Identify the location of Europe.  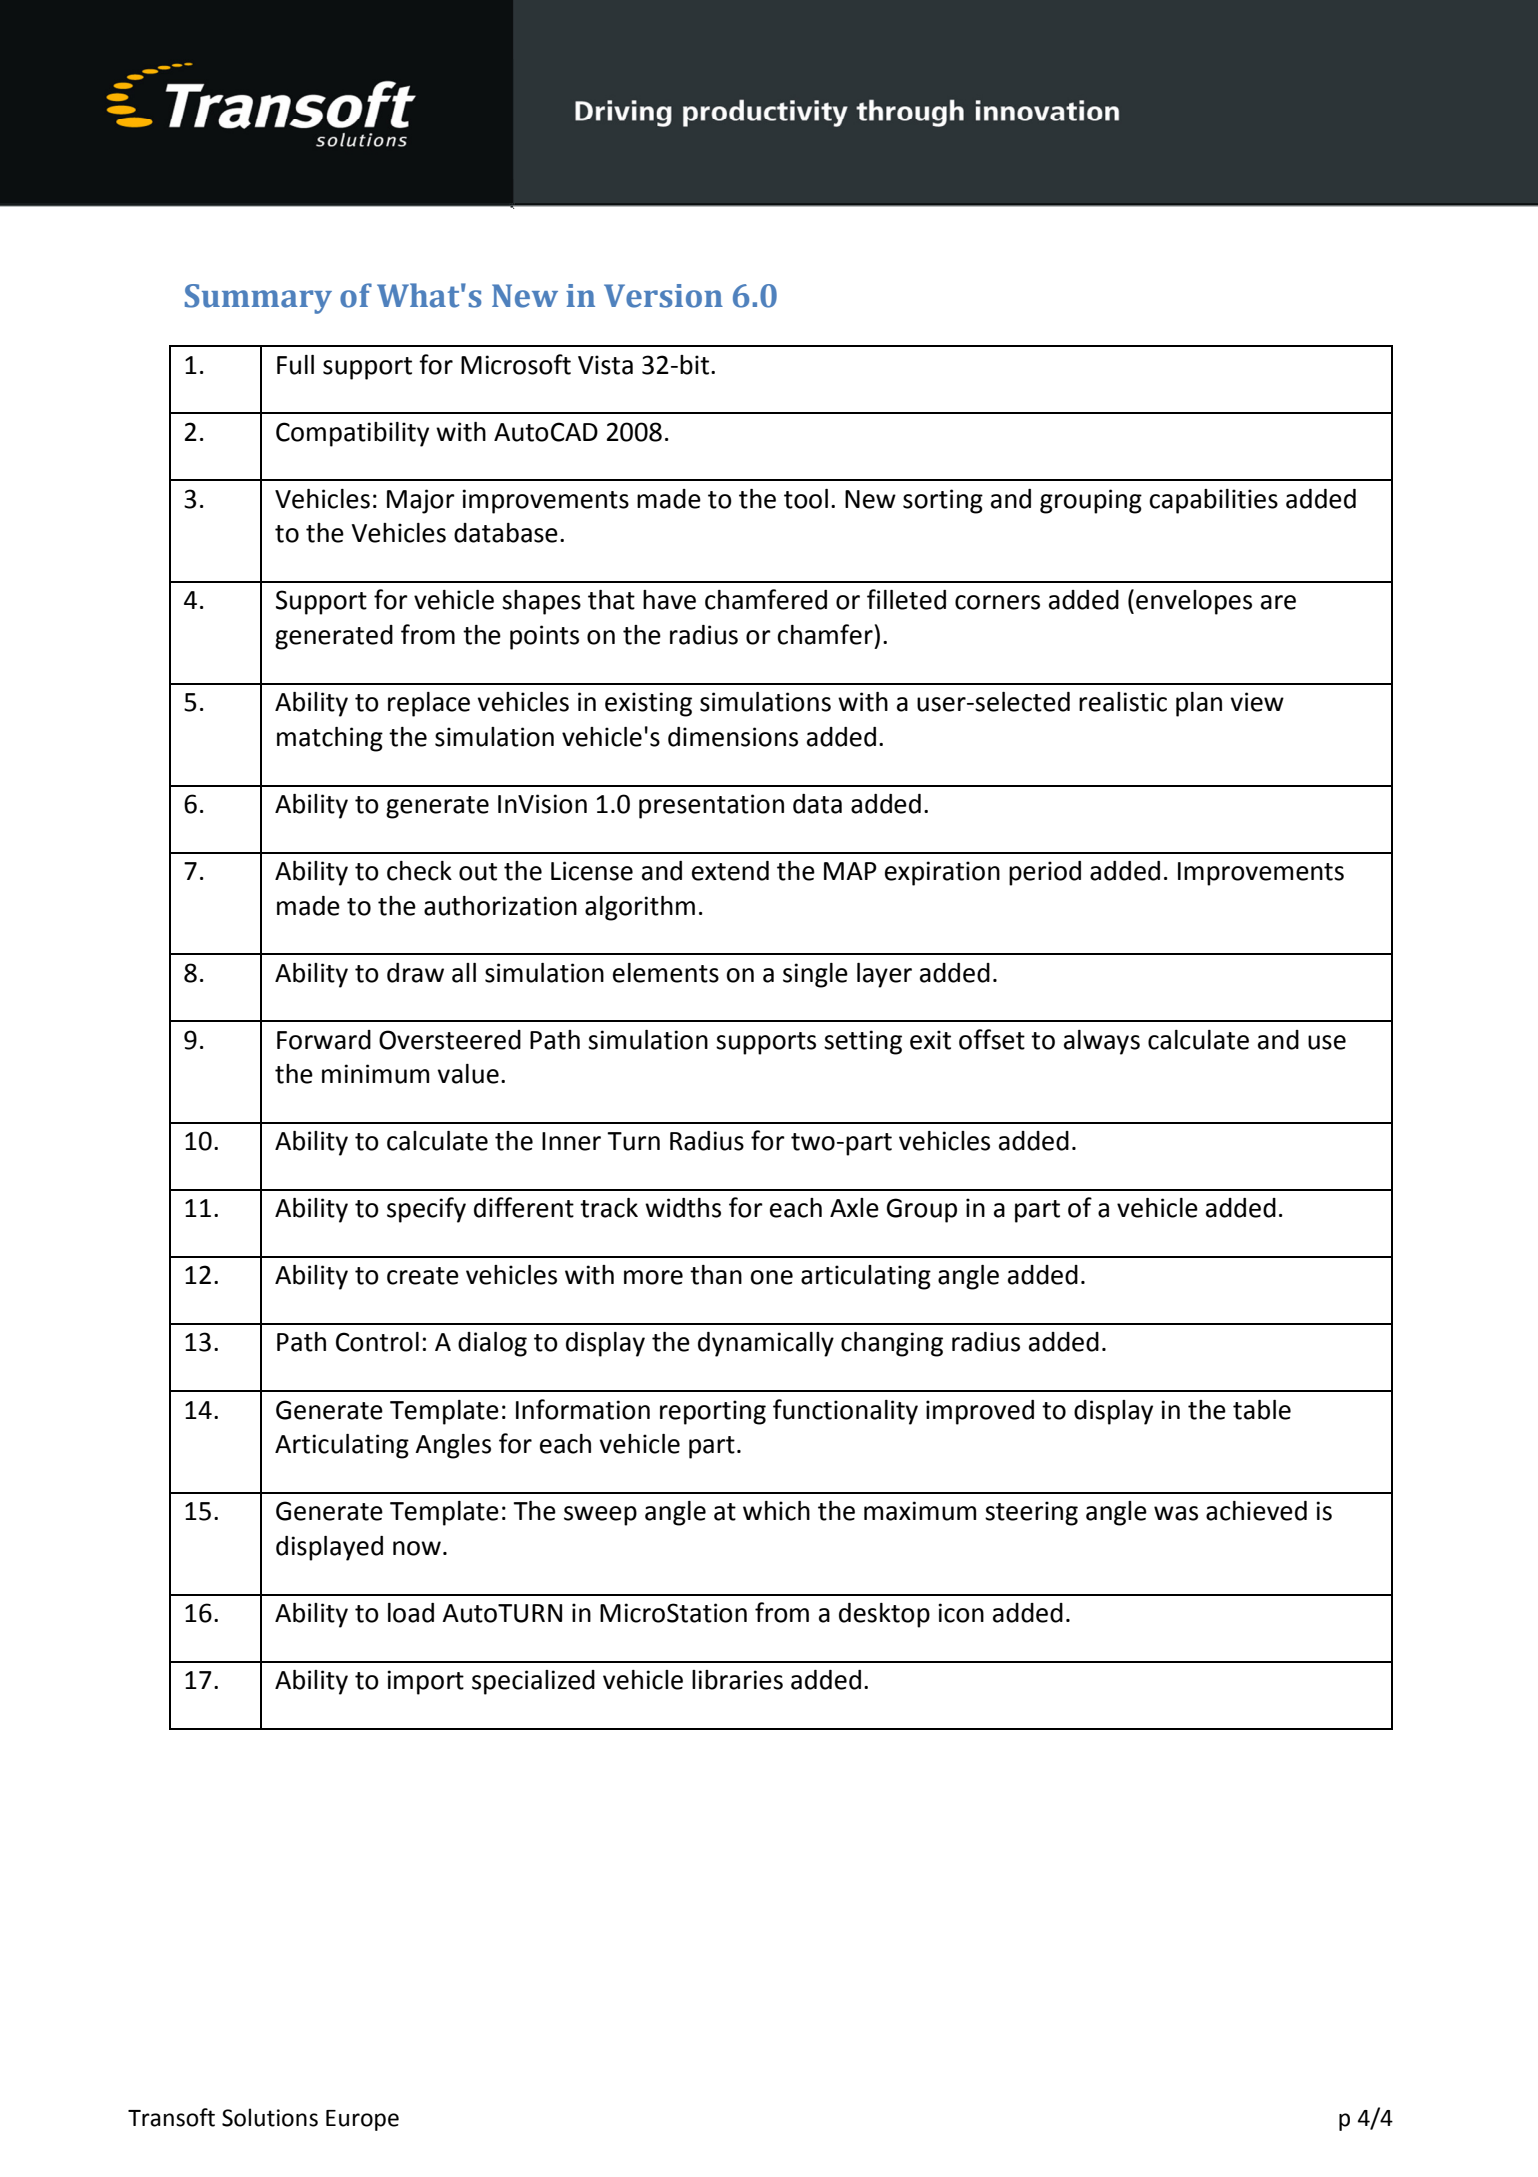
(362, 2120).
